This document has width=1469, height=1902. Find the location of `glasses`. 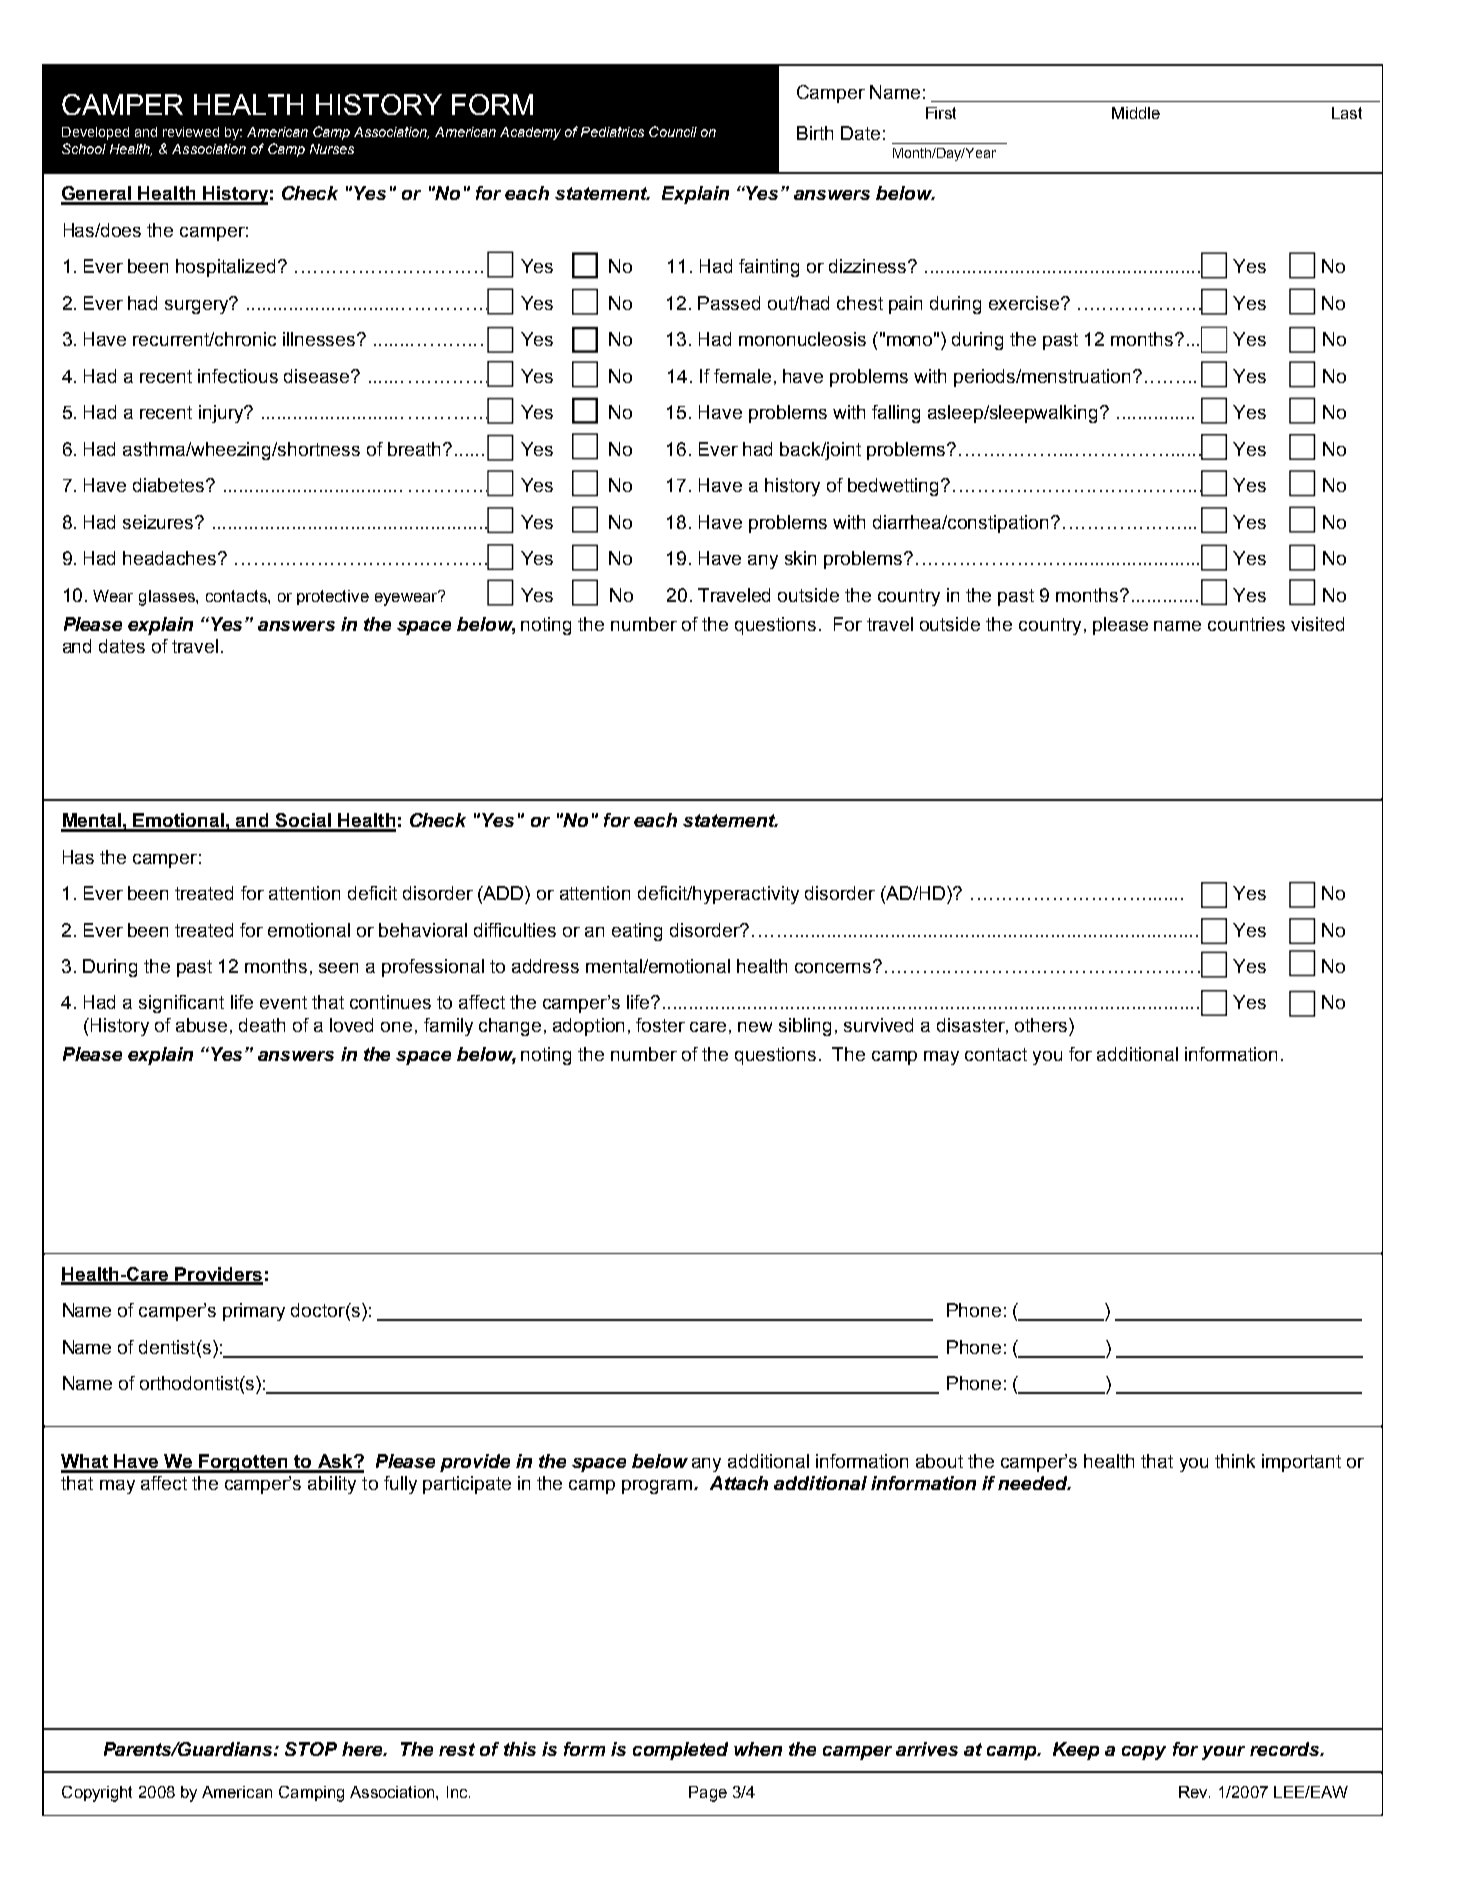

glasses is located at coordinates (168, 598).
